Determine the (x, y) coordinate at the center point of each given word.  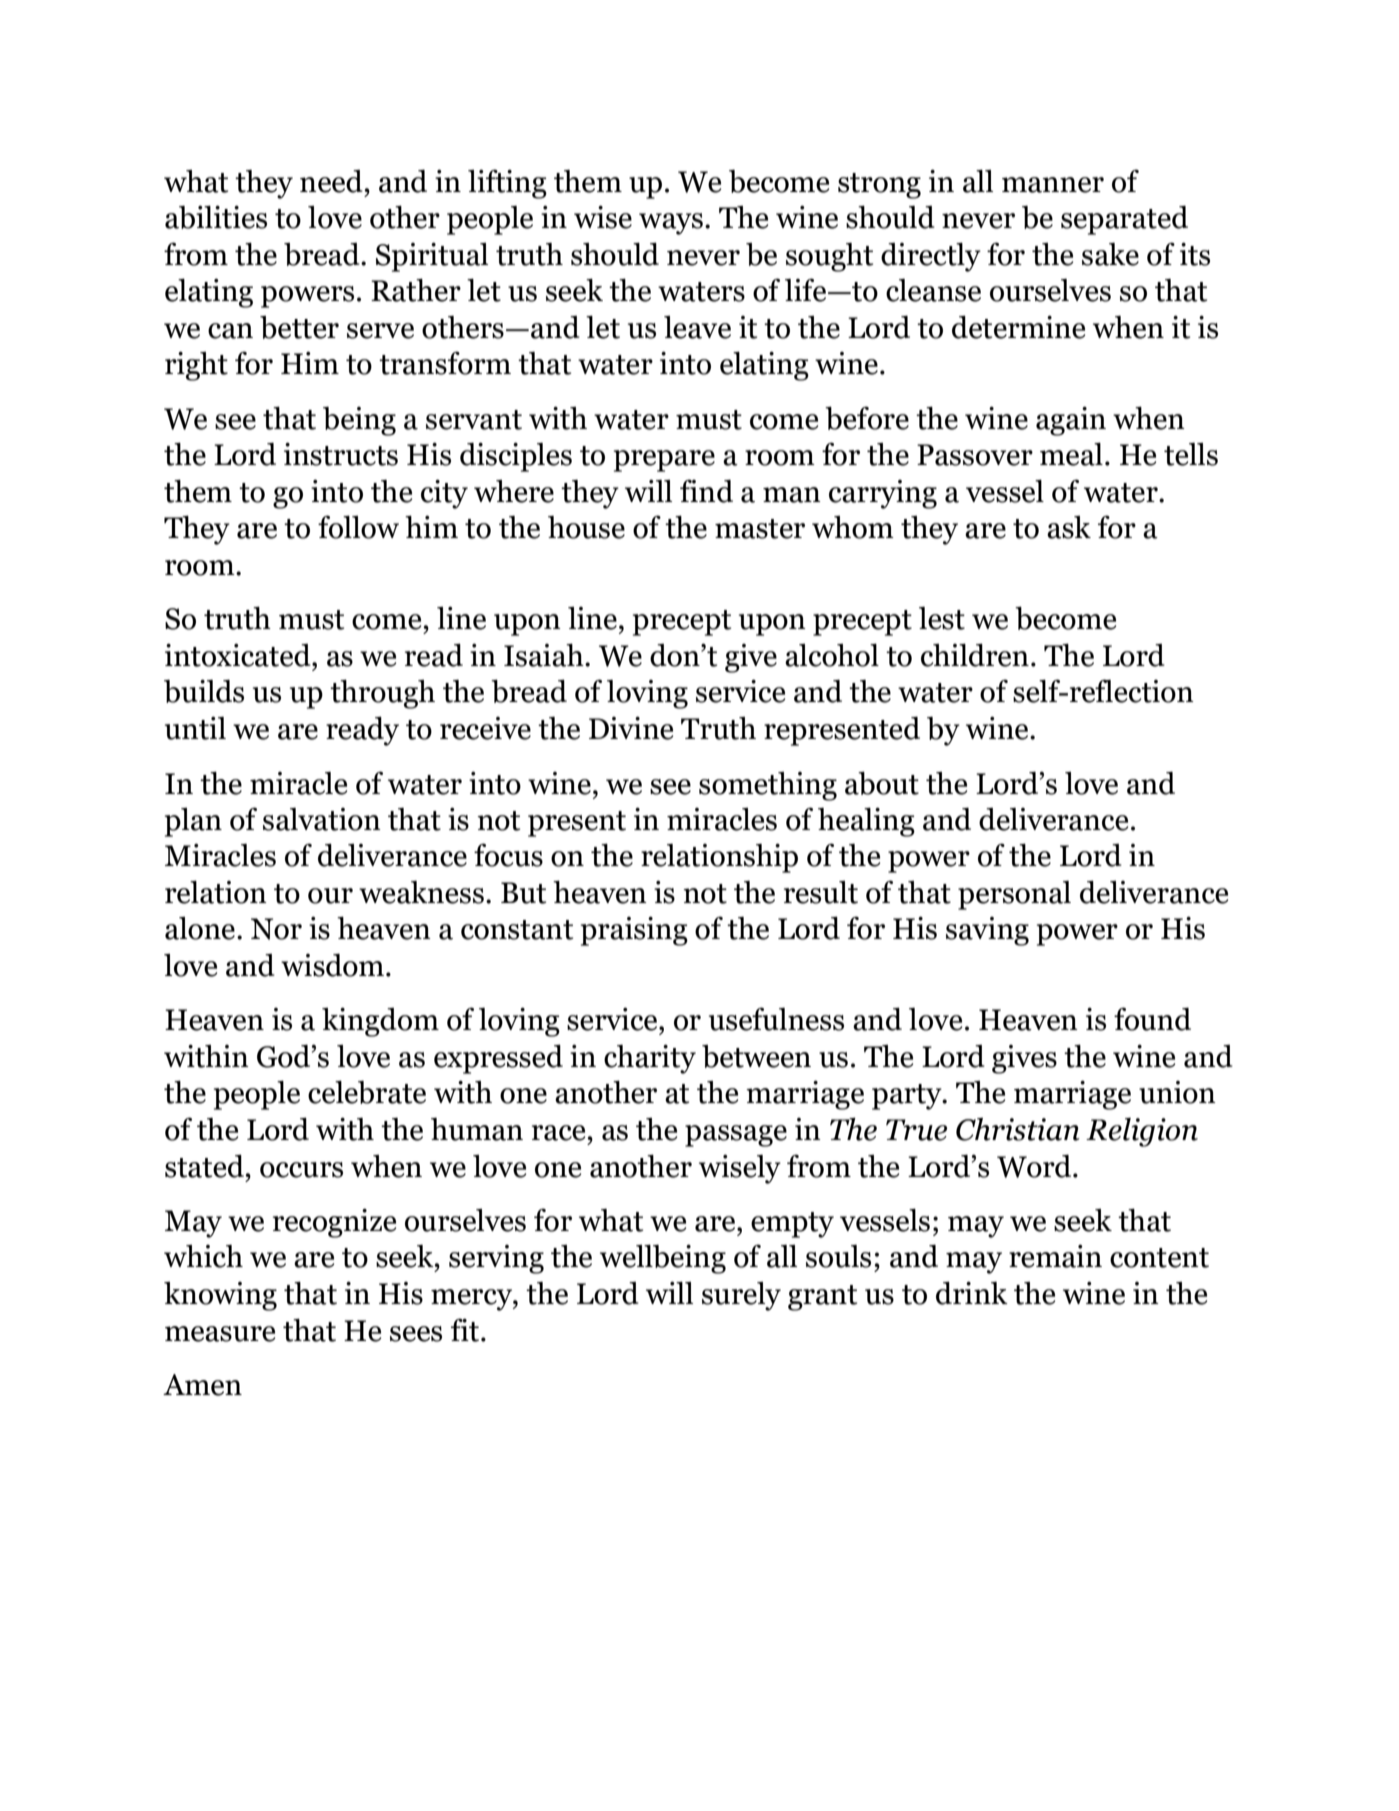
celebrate (367, 1092)
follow (358, 527)
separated (1124, 220)
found (1152, 1019)
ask (1069, 527)
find (706, 491)
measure (220, 1334)
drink (972, 1293)
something (768, 786)
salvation (322, 819)
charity (650, 1059)
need (332, 181)
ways (671, 224)
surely (741, 1296)
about (882, 783)
